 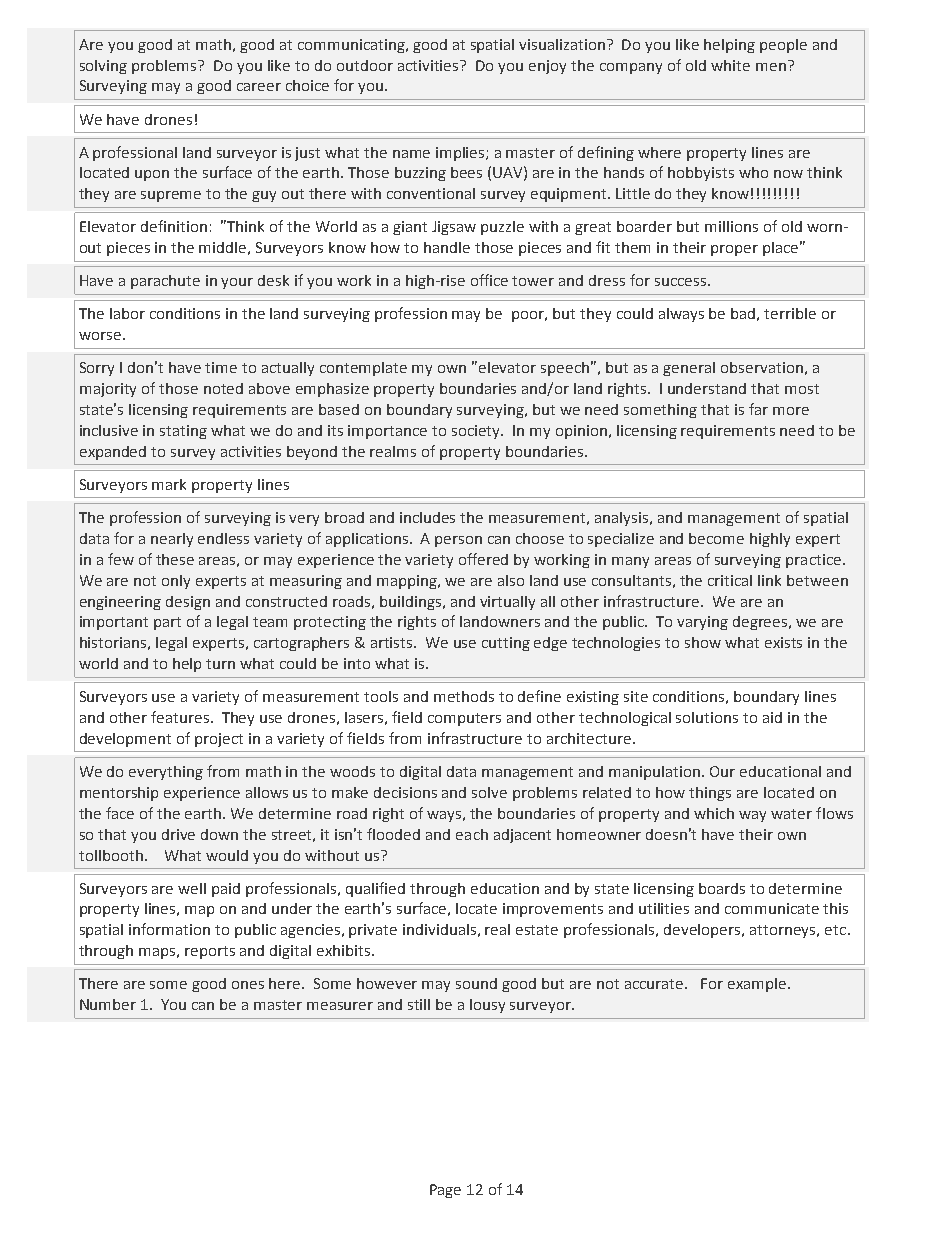 What do you see at coordinates (188, 603) in the screenshot?
I see `design` at bounding box center [188, 603].
